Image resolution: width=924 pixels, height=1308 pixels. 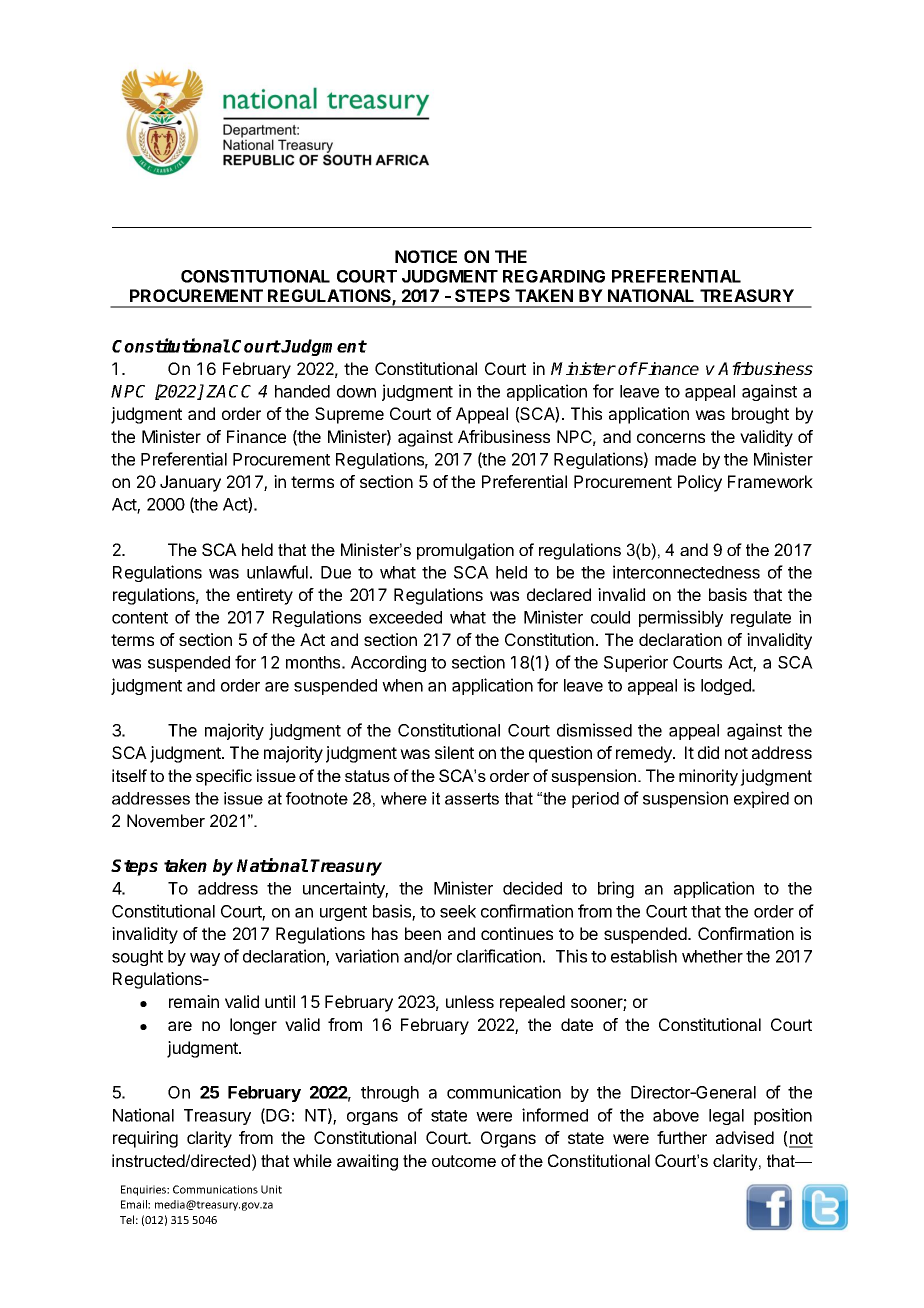 I want to click on NOTICE, so click(x=426, y=256).
